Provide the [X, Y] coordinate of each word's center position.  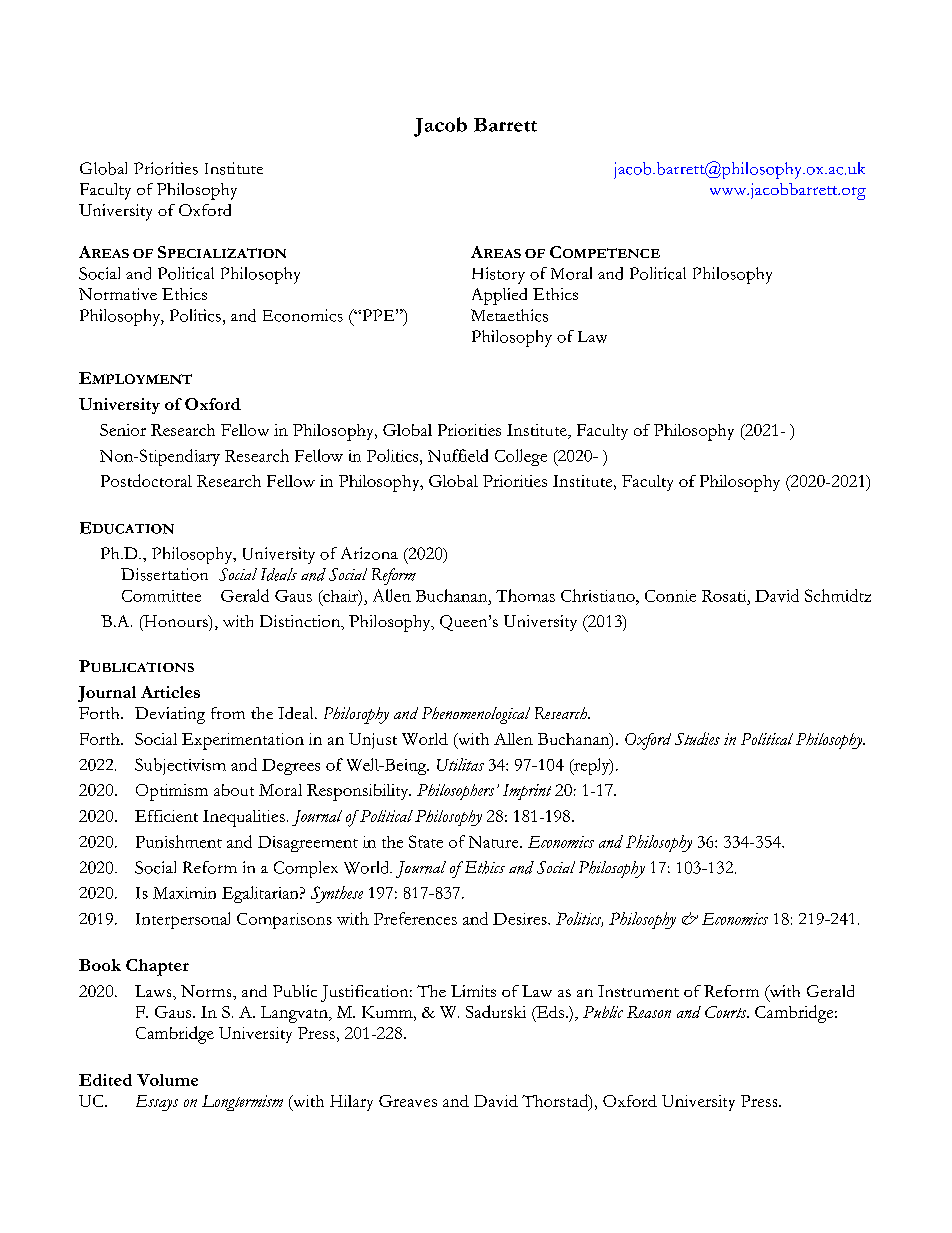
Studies [697, 738]
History [498, 275]
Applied [499, 296]
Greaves [408, 1101]
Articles [170, 692]
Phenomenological [476, 715]
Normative [118, 294]
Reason [649, 1012]
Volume [167, 1080]
